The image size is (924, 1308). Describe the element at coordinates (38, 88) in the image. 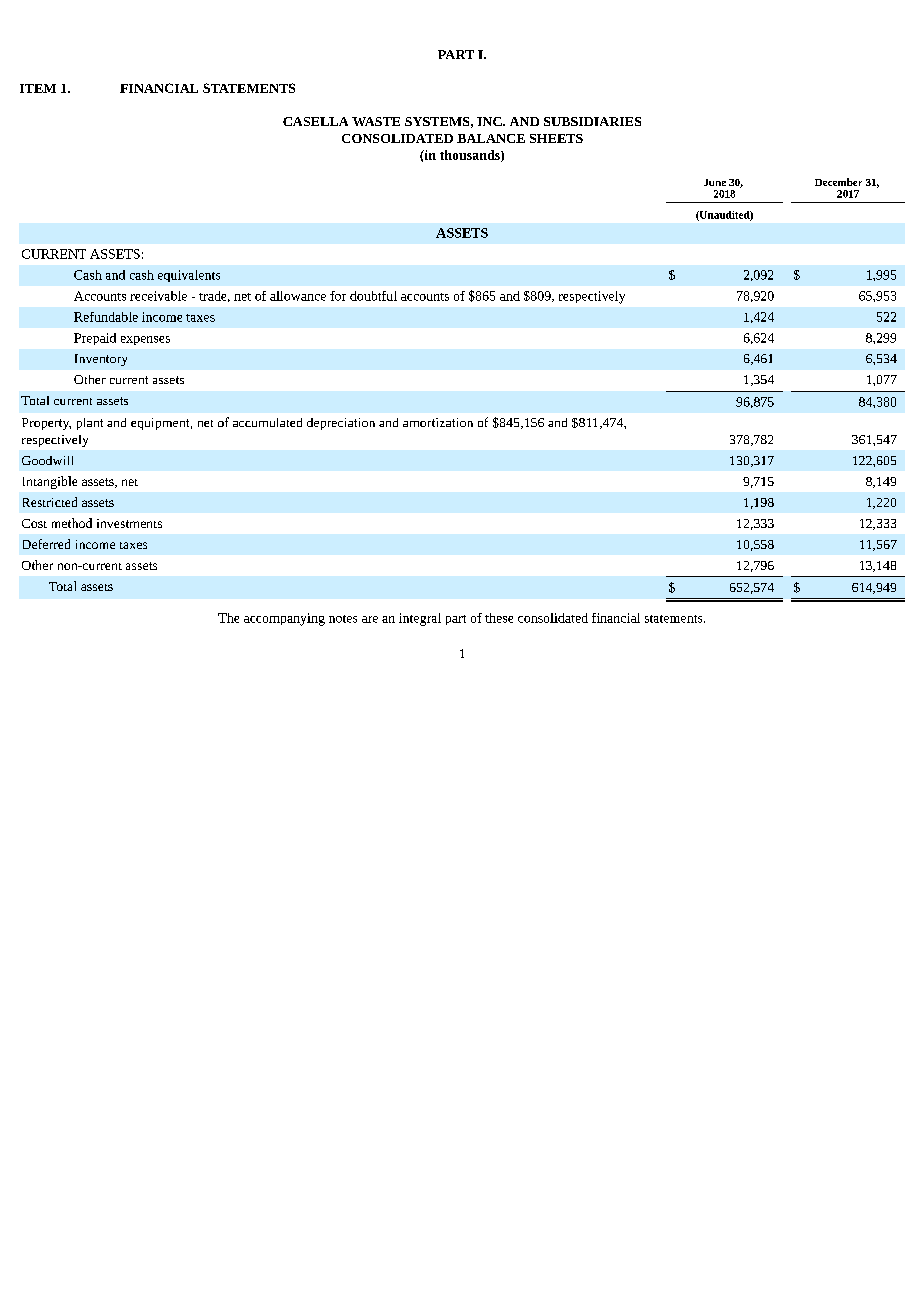

I see `ITEM` at that location.
